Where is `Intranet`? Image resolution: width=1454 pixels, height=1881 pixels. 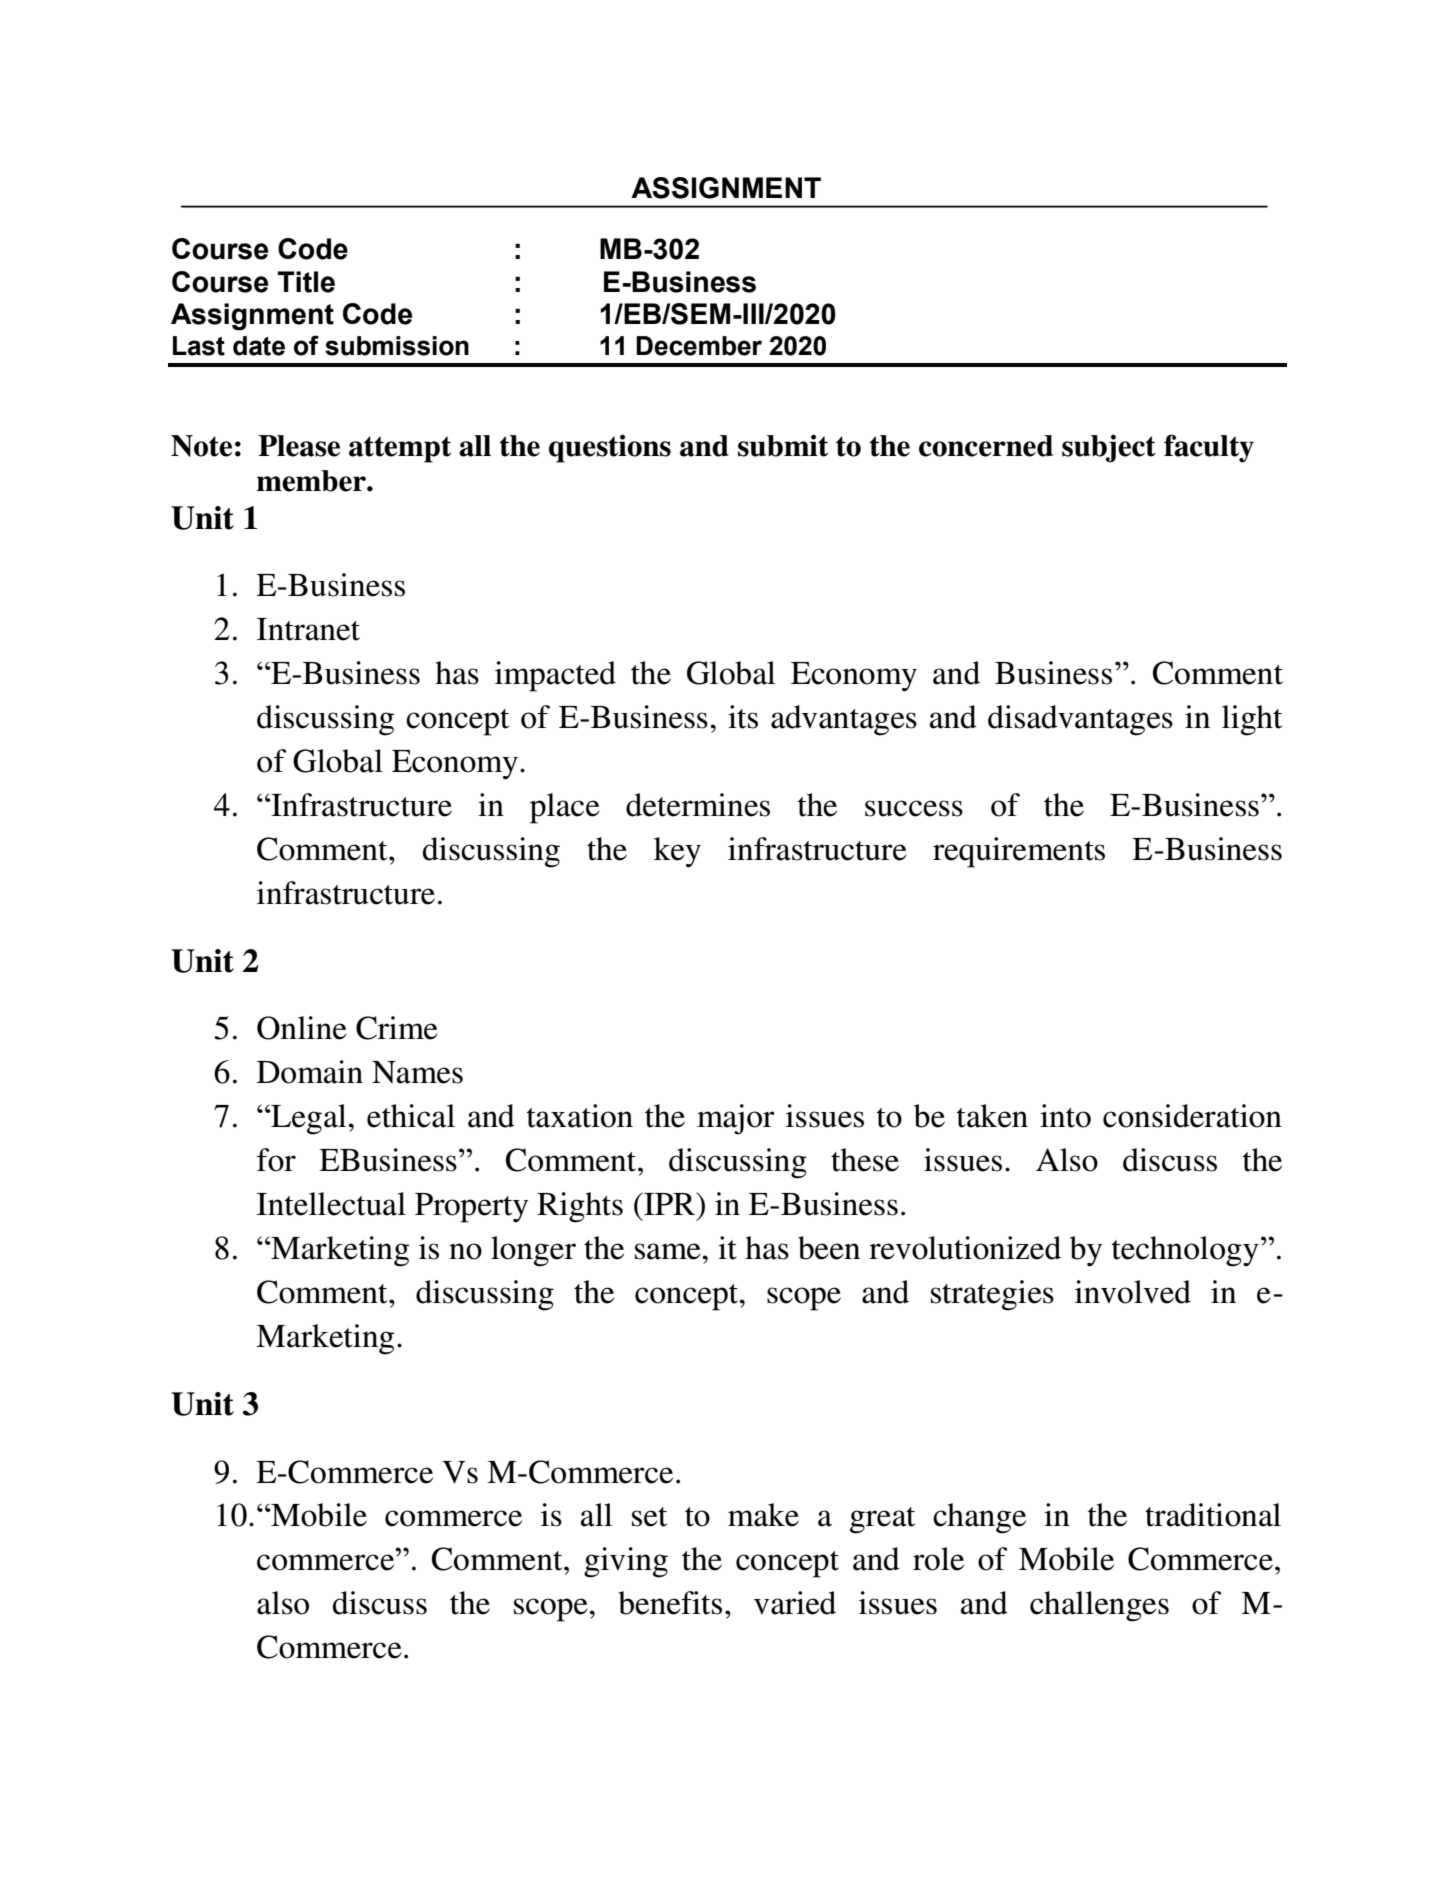 Intranet is located at coordinates (308, 629).
